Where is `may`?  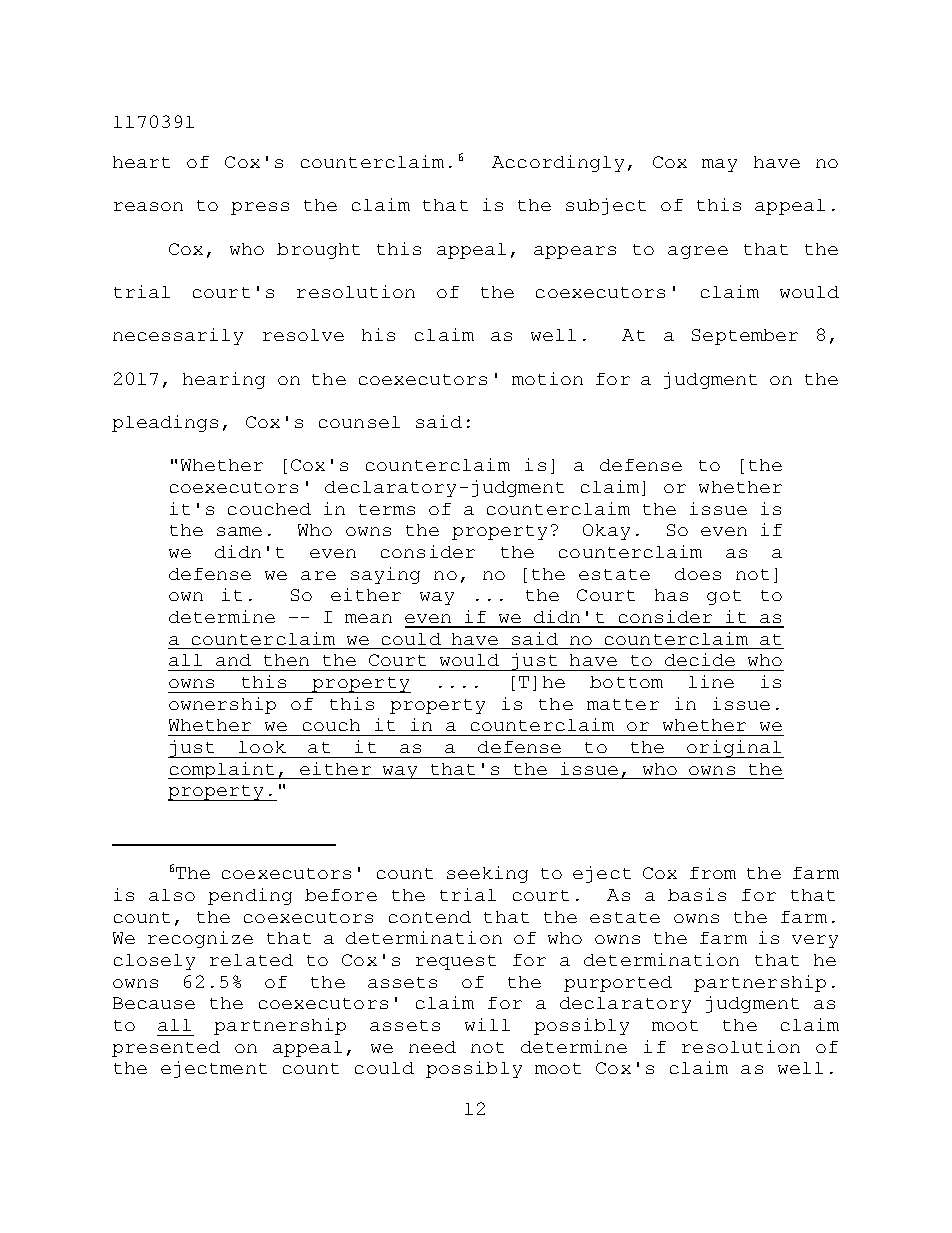 may is located at coordinates (719, 165).
